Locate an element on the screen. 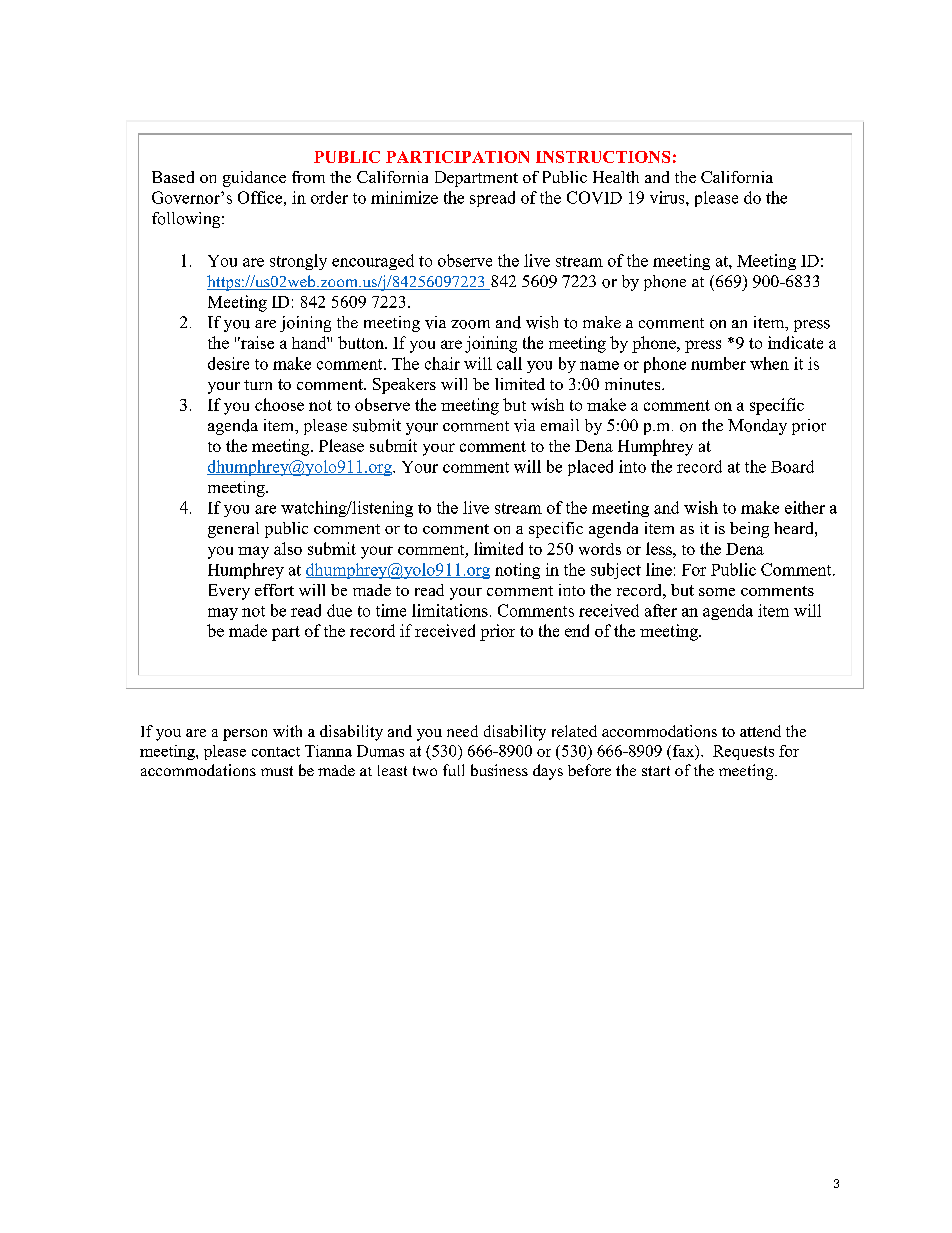 The image size is (952, 1233). indicate is located at coordinates (795, 342).
